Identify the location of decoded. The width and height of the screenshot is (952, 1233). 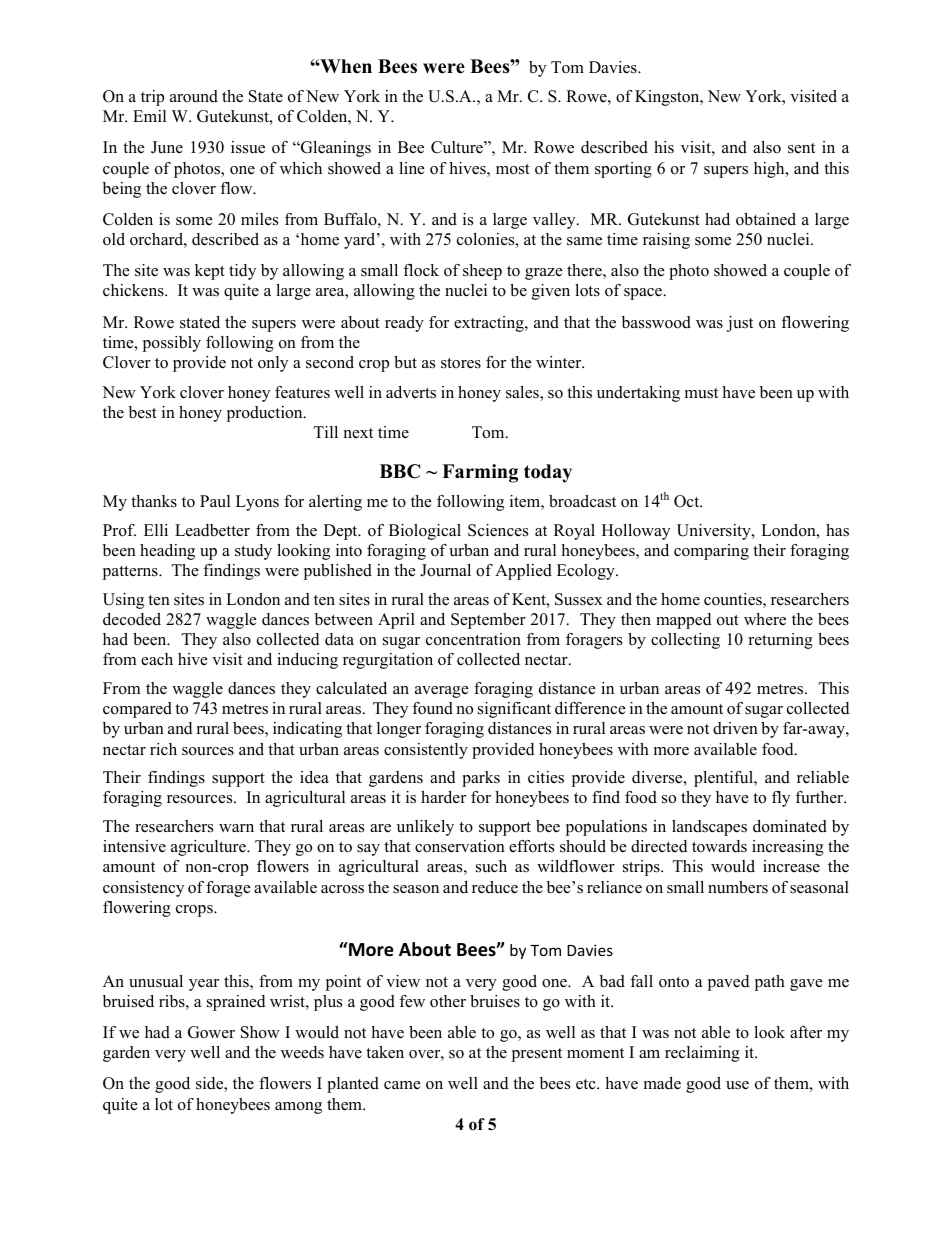
(132, 619).
